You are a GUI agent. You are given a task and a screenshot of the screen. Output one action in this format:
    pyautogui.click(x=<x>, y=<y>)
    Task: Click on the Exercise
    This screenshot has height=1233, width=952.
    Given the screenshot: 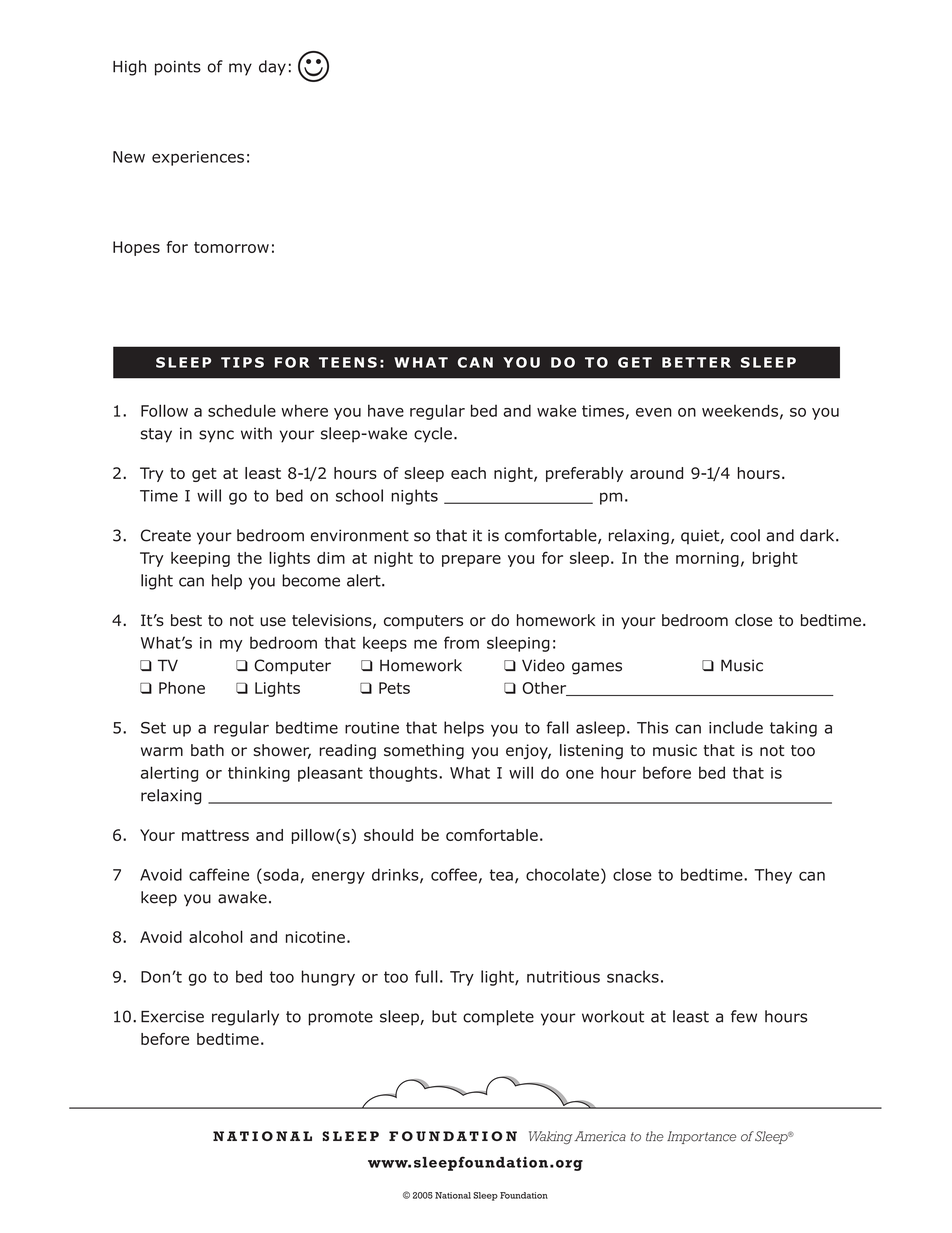 What is the action you would take?
    pyautogui.click(x=172, y=1017)
